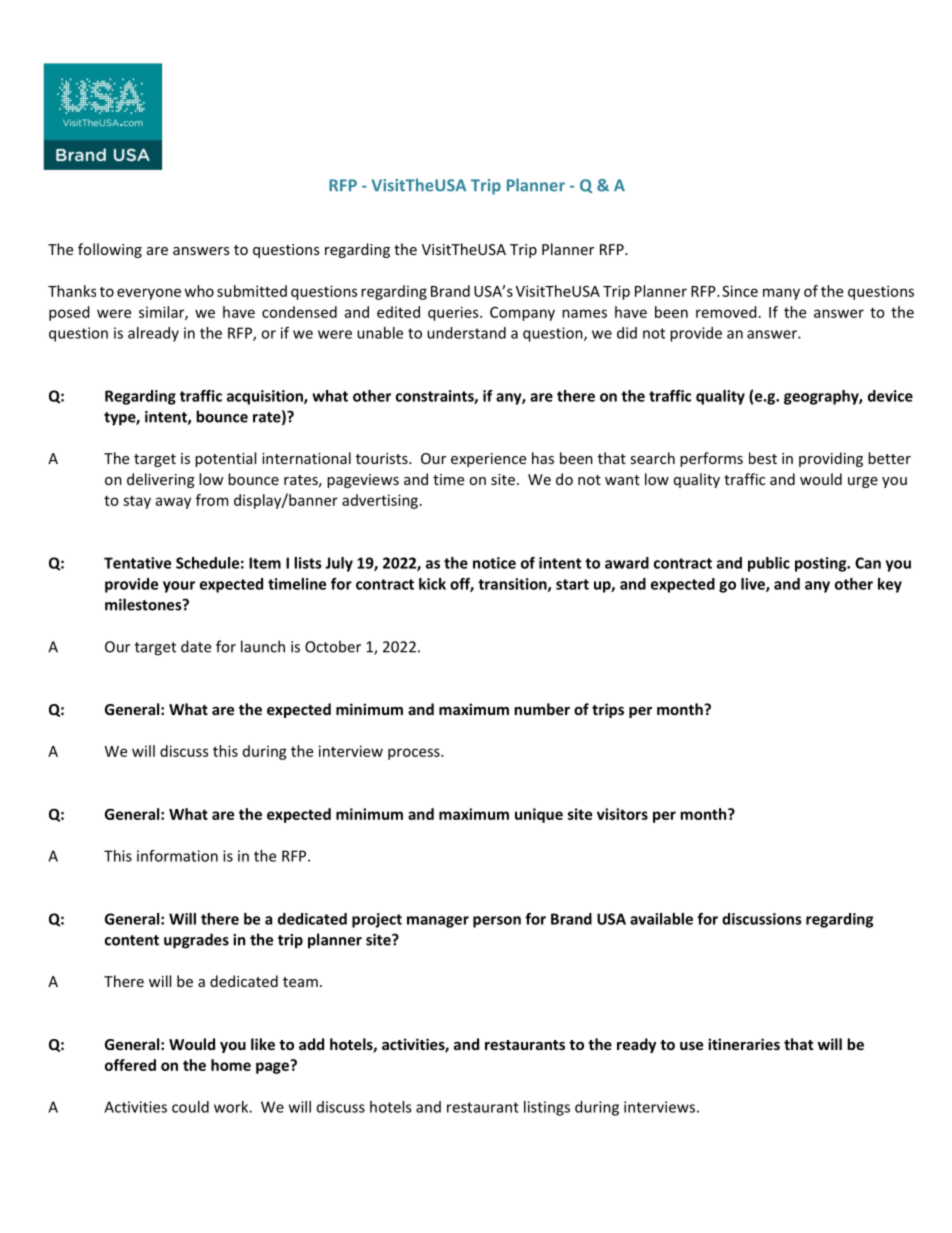 This page has height=1233, width=952. What do you see at coordinates (763, 458) in the page?
I see `best` at bounding box center [763, 458].
